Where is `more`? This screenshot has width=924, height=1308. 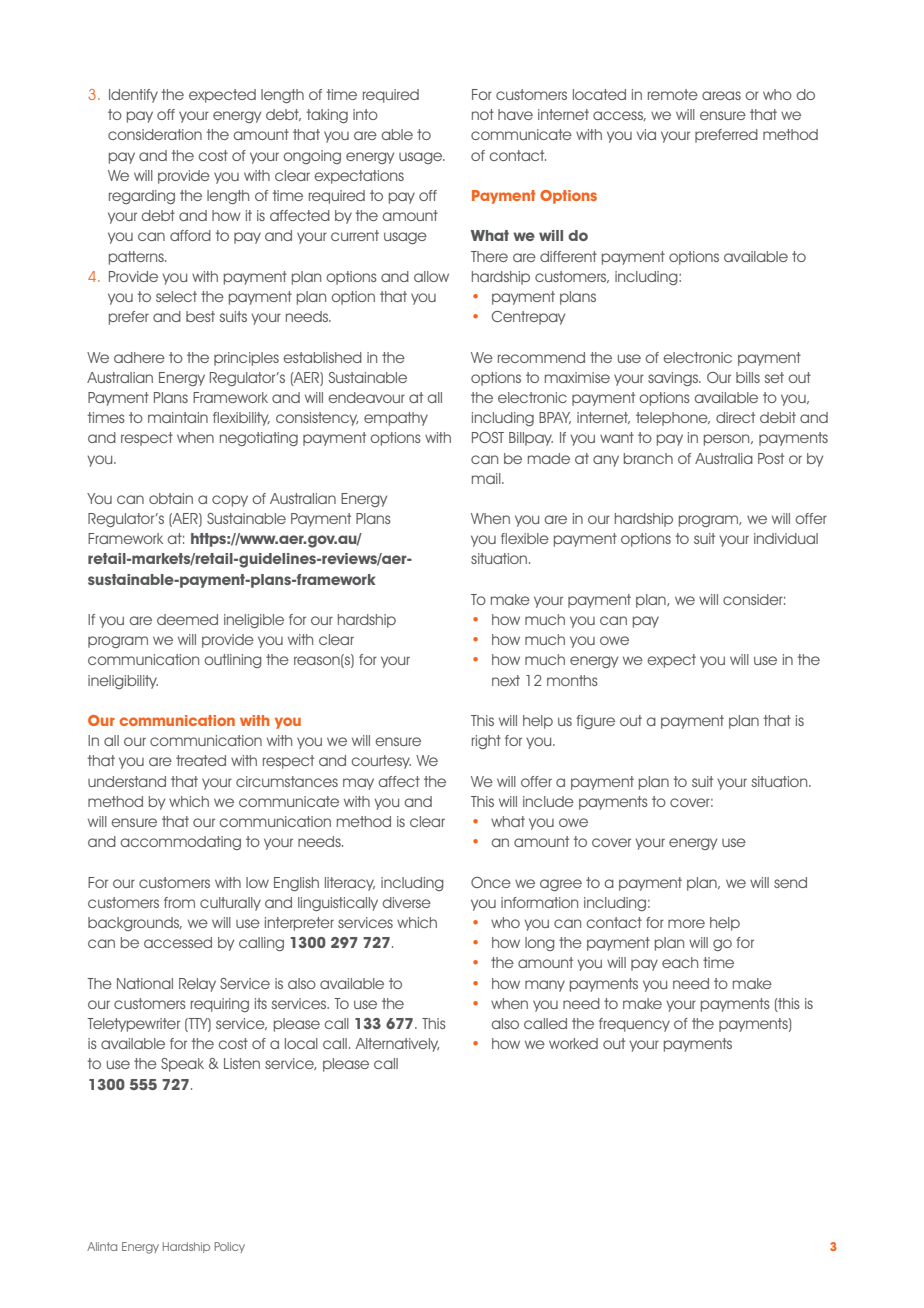 more is located at coordinates (686, 923).
